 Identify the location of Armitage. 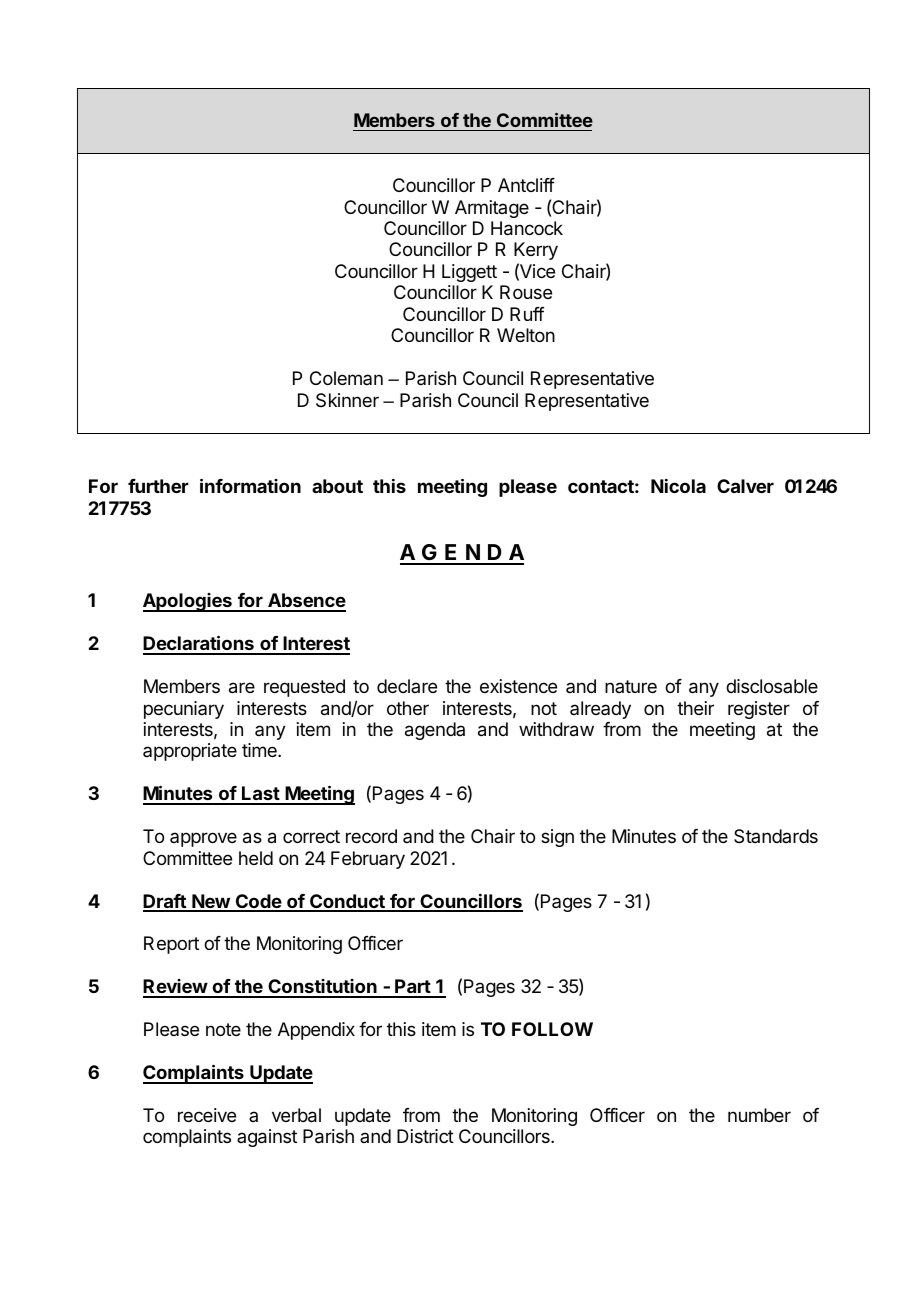
(492, 209).
